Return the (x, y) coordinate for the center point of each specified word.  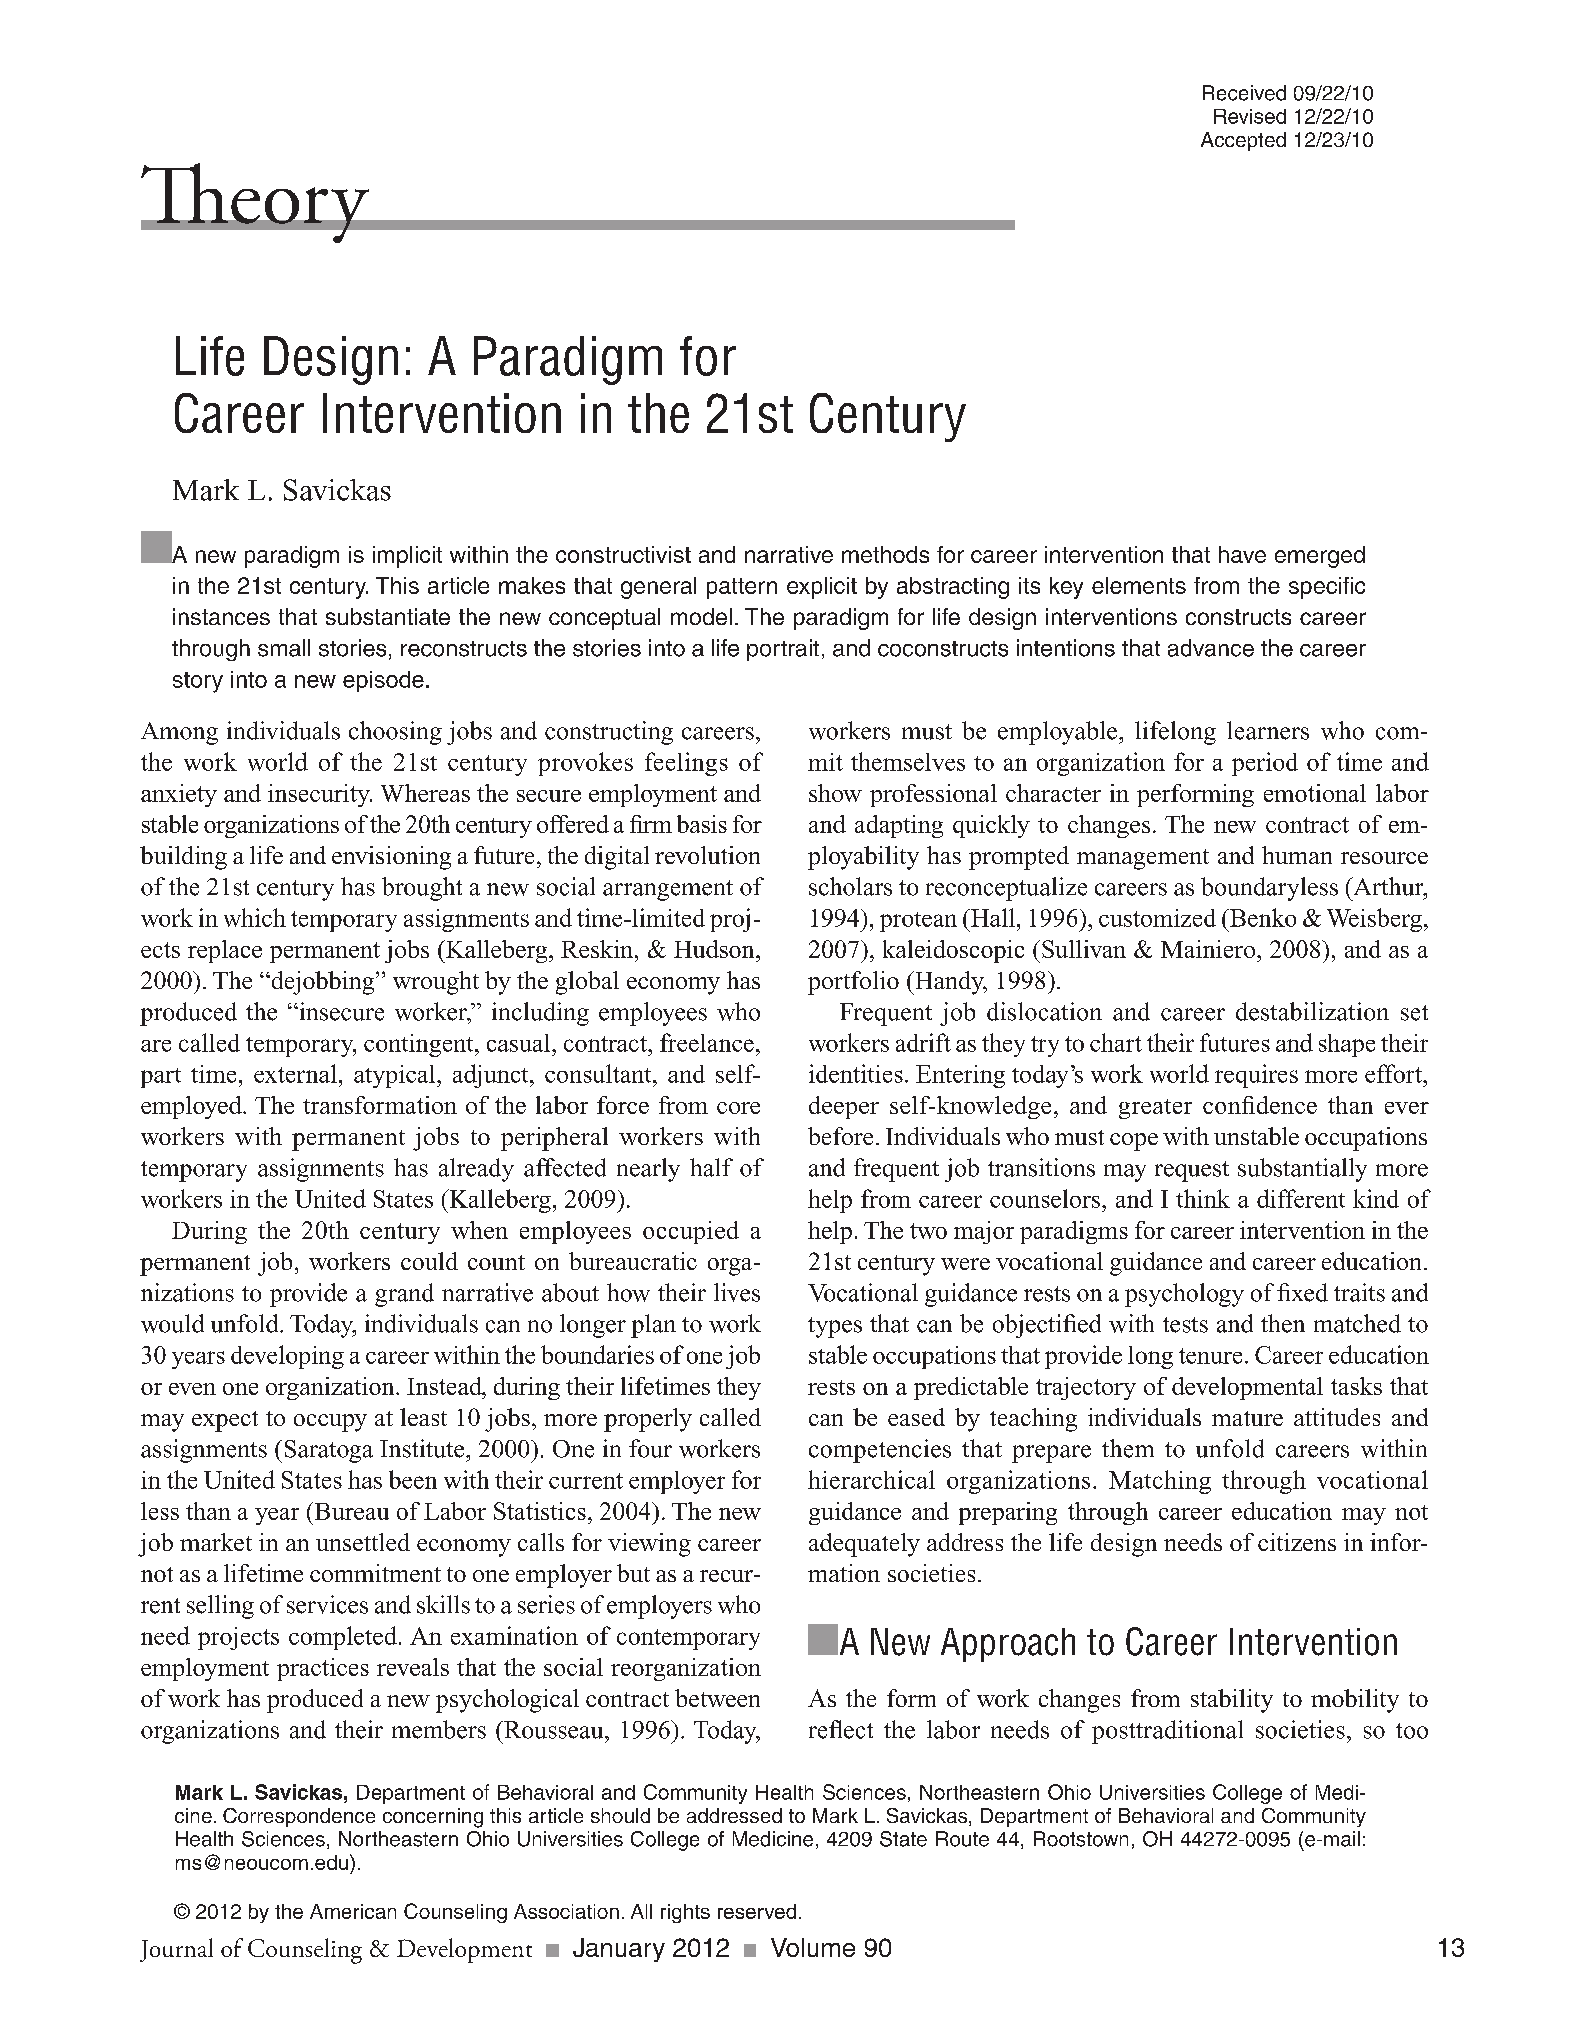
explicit (822, 588)
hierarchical (871, 1479)
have (1242, 554)
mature (1247, 1418)
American (353, 1911)
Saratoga (329, 1451)
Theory (256, 203)
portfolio (853, 983)
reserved (757, 1911)
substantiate (388, 616)
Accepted (1243, 141)
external (295, 1073)
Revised (1250, 116)
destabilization (1312, 1011)
